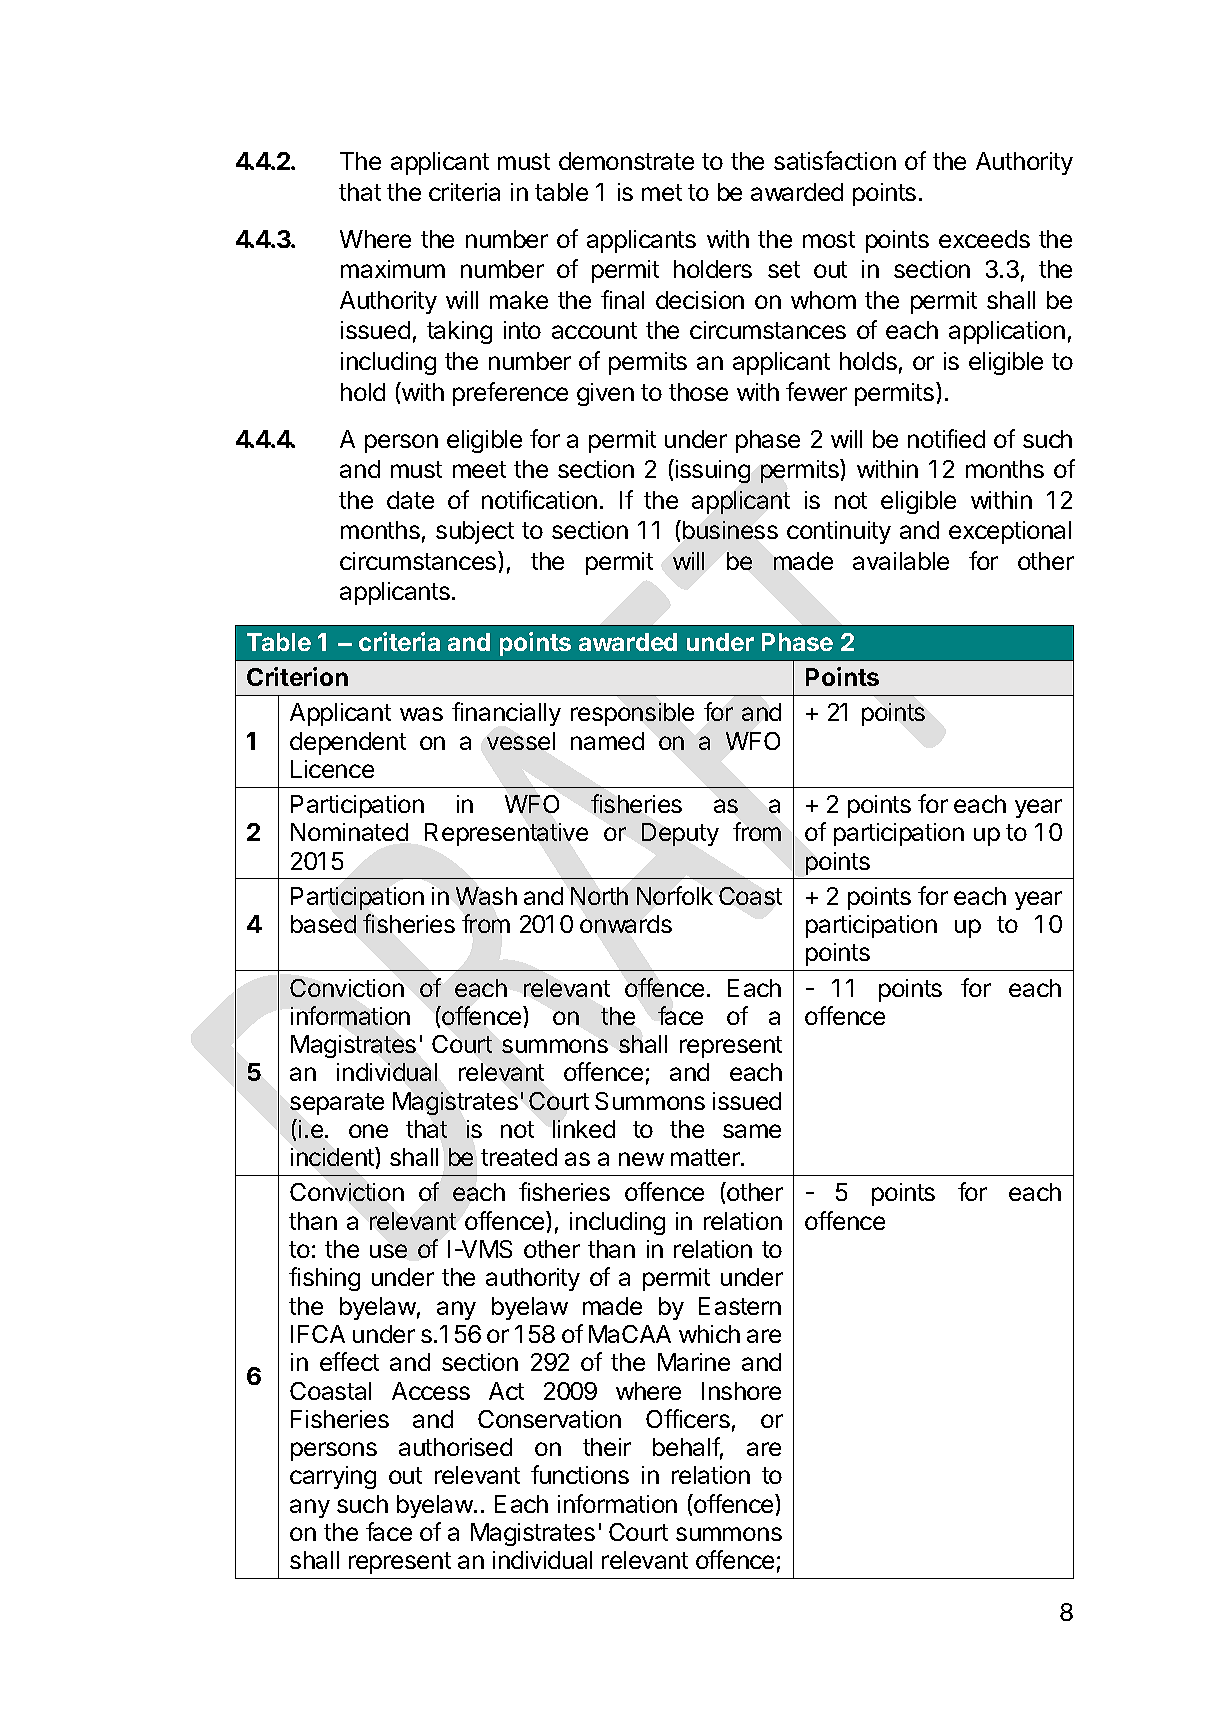  I want to click on exceeds, so click(984, 239).
